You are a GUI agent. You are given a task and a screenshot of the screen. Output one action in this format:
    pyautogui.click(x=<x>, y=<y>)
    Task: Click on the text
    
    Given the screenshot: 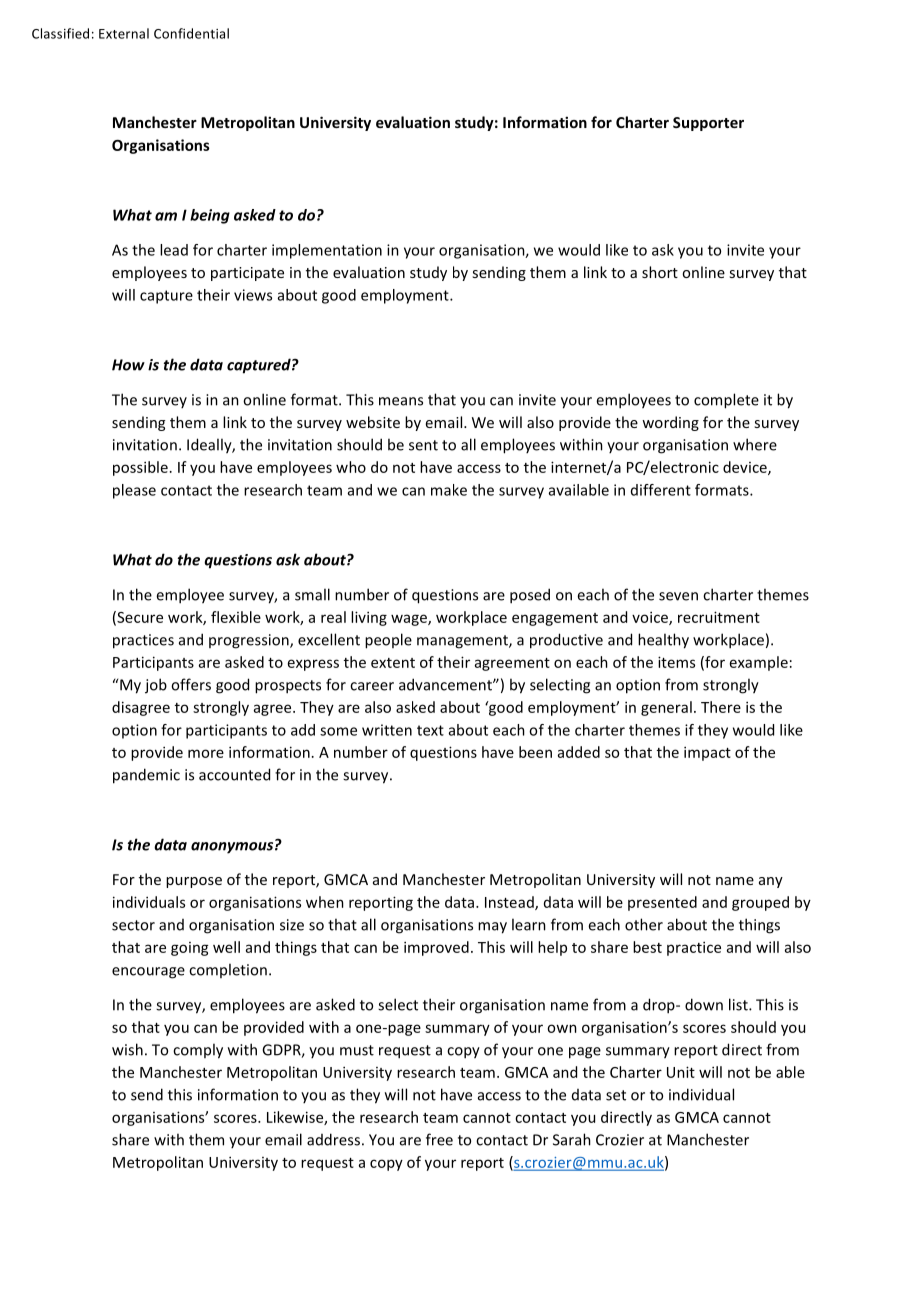 What is the action you would take?
    pyautogui.click(x=430, y=730)
